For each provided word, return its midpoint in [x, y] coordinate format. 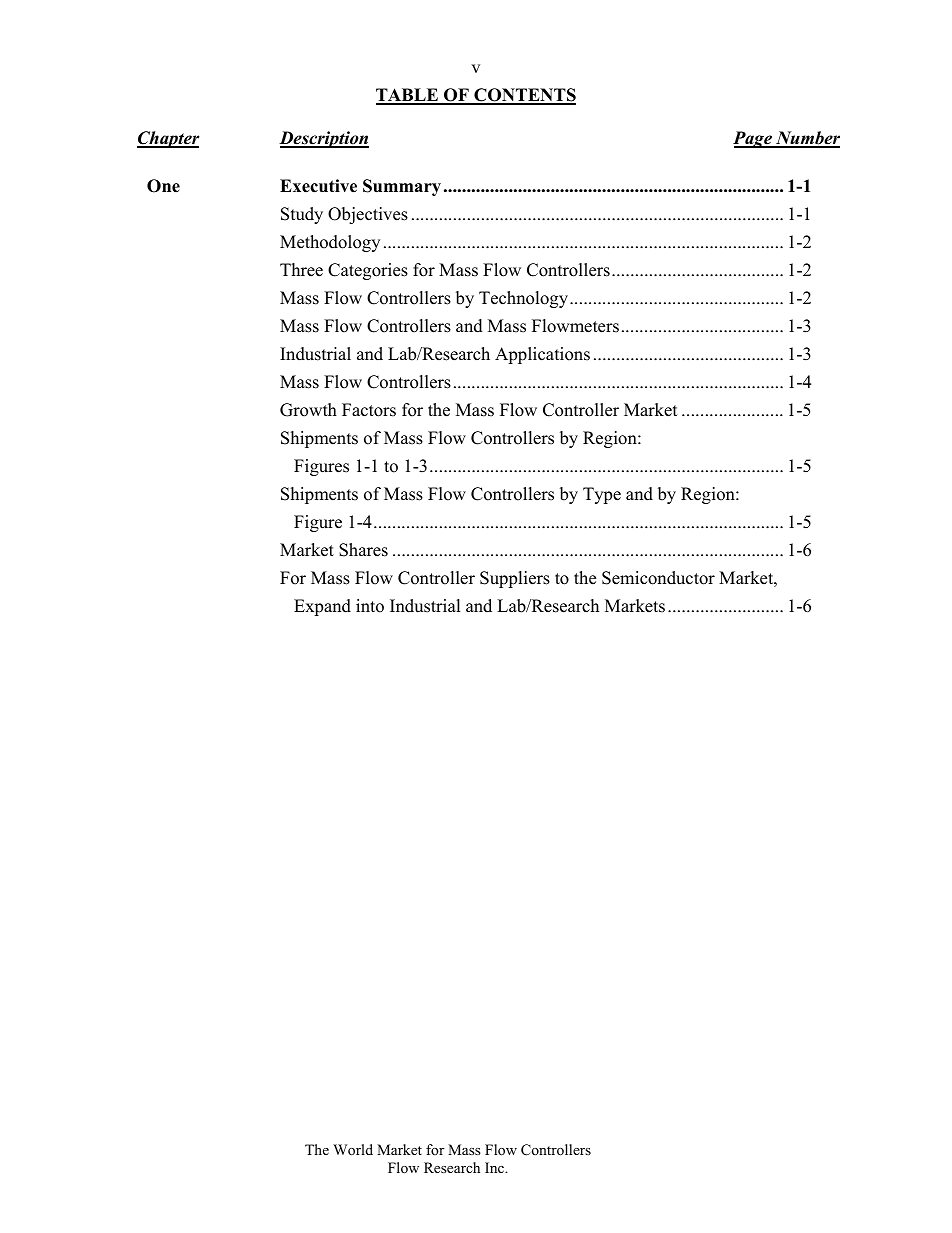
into [370, 606]
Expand [322, 607]
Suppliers [515, 579]
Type [602, 495]
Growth [308, 410]
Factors [369, 410]
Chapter [168, 139]
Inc [496, 1167]
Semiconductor [658, 578]
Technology [525, 299]
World [353, 1149]
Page [753, 139]
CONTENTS [524, 96]
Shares [363, 550]
